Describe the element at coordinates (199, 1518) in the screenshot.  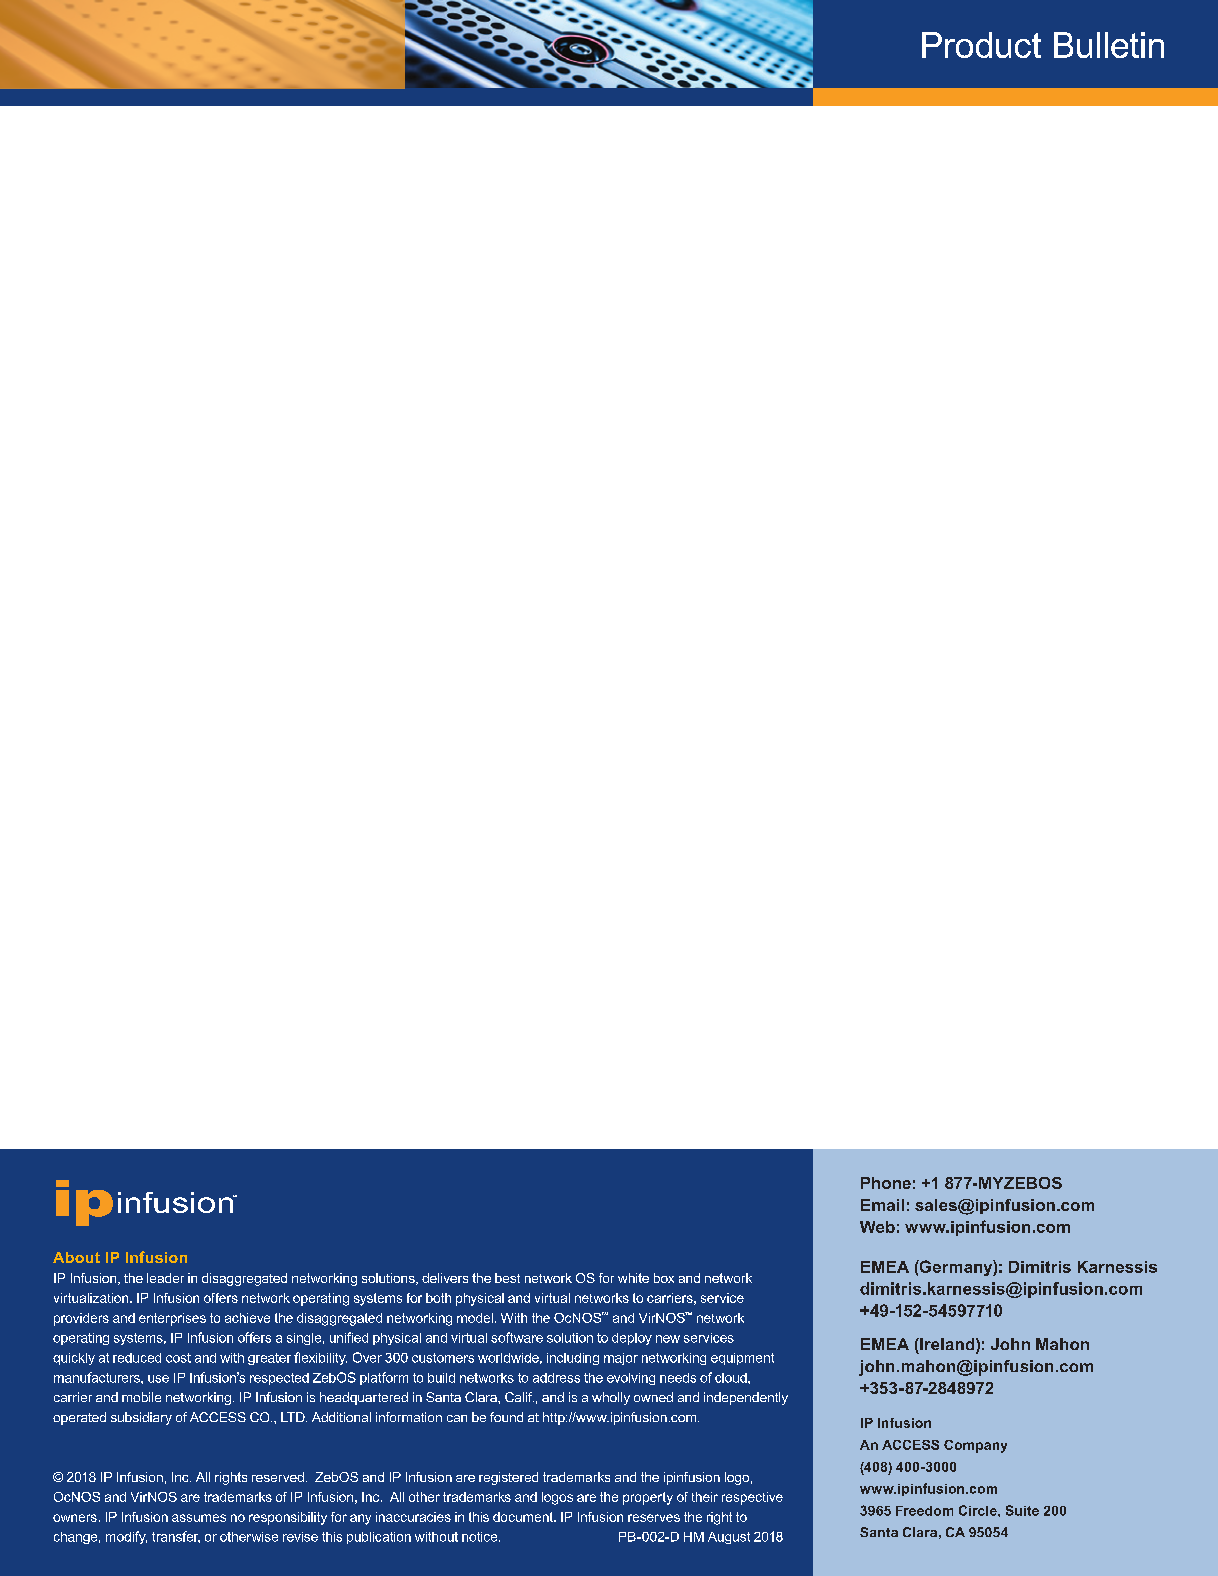
I see `assumes` at that location.
